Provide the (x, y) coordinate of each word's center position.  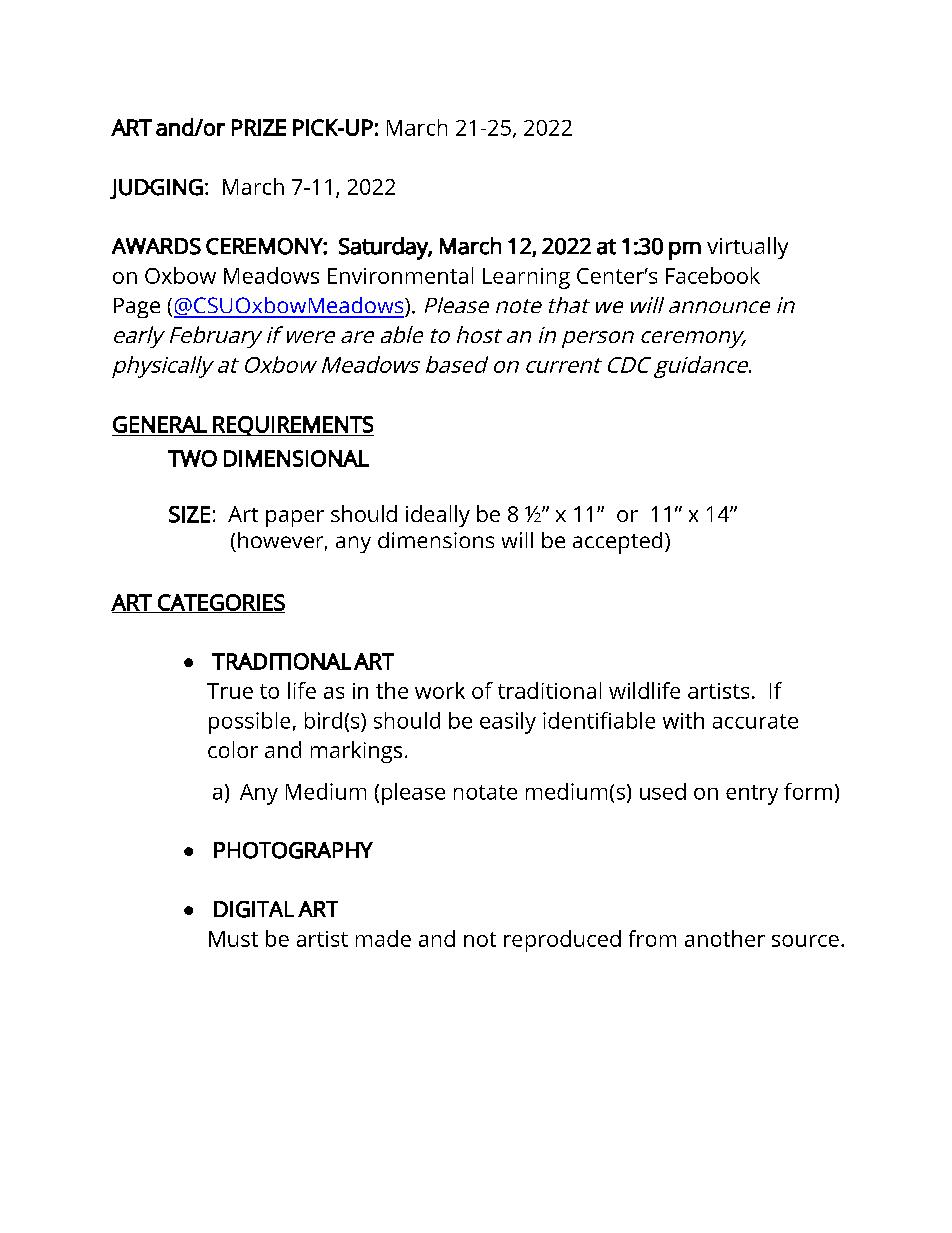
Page (137, 308)
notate (485, 792)
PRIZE (259, 127)
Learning (526, 278)
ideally (438, 516)
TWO (192, 458)
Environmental (400, 275)
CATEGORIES (220, 603)
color (233, 749)
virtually (747, 248)
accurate (755, 721)
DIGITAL (254, 909)
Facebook (713, 275)
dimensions (436, 540)
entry (752, 795)
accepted (617, 543)
